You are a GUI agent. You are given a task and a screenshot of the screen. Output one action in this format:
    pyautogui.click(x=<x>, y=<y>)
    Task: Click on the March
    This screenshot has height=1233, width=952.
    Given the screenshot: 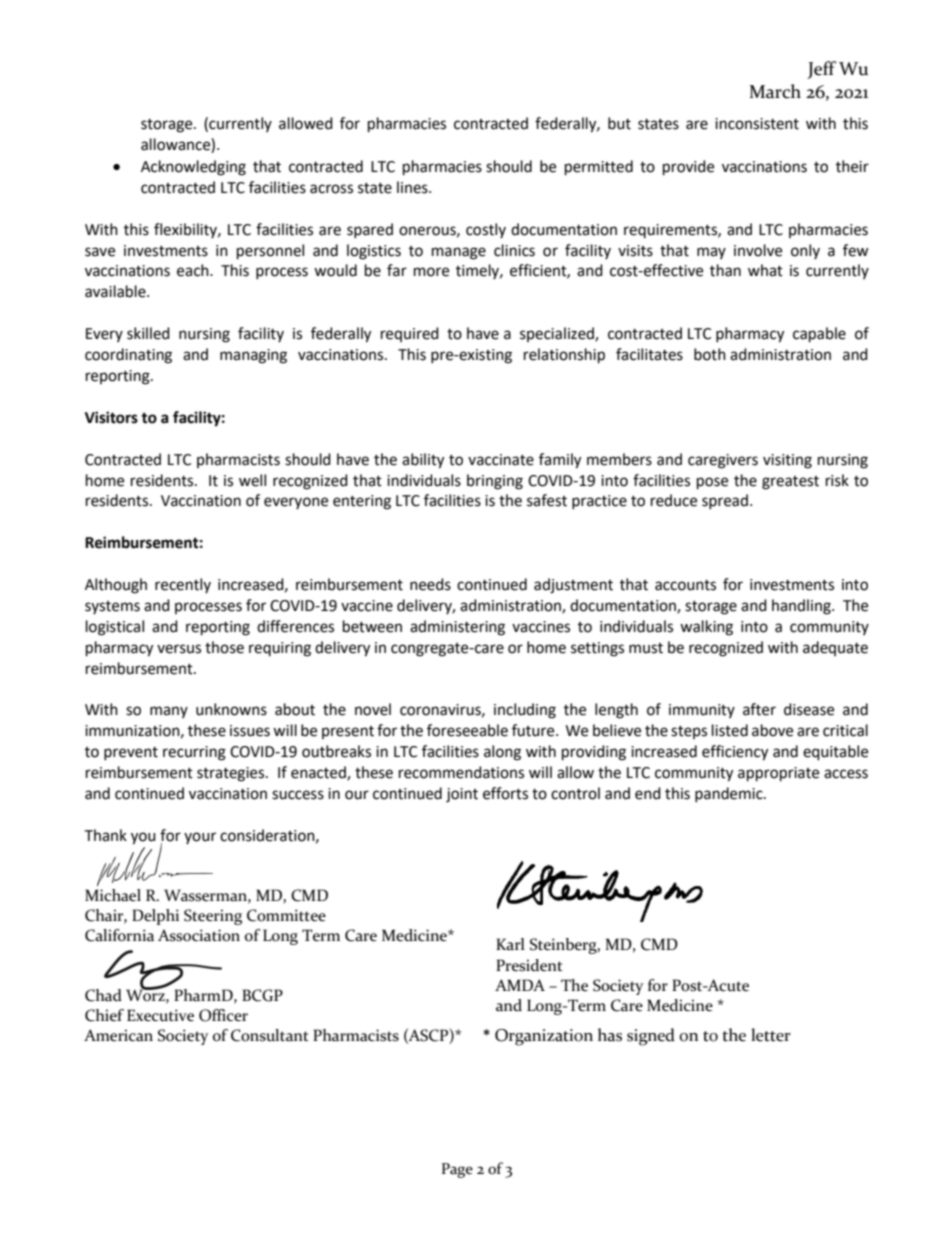 What is the action you would take?
    pyautogui.click(x=775, y=91)
